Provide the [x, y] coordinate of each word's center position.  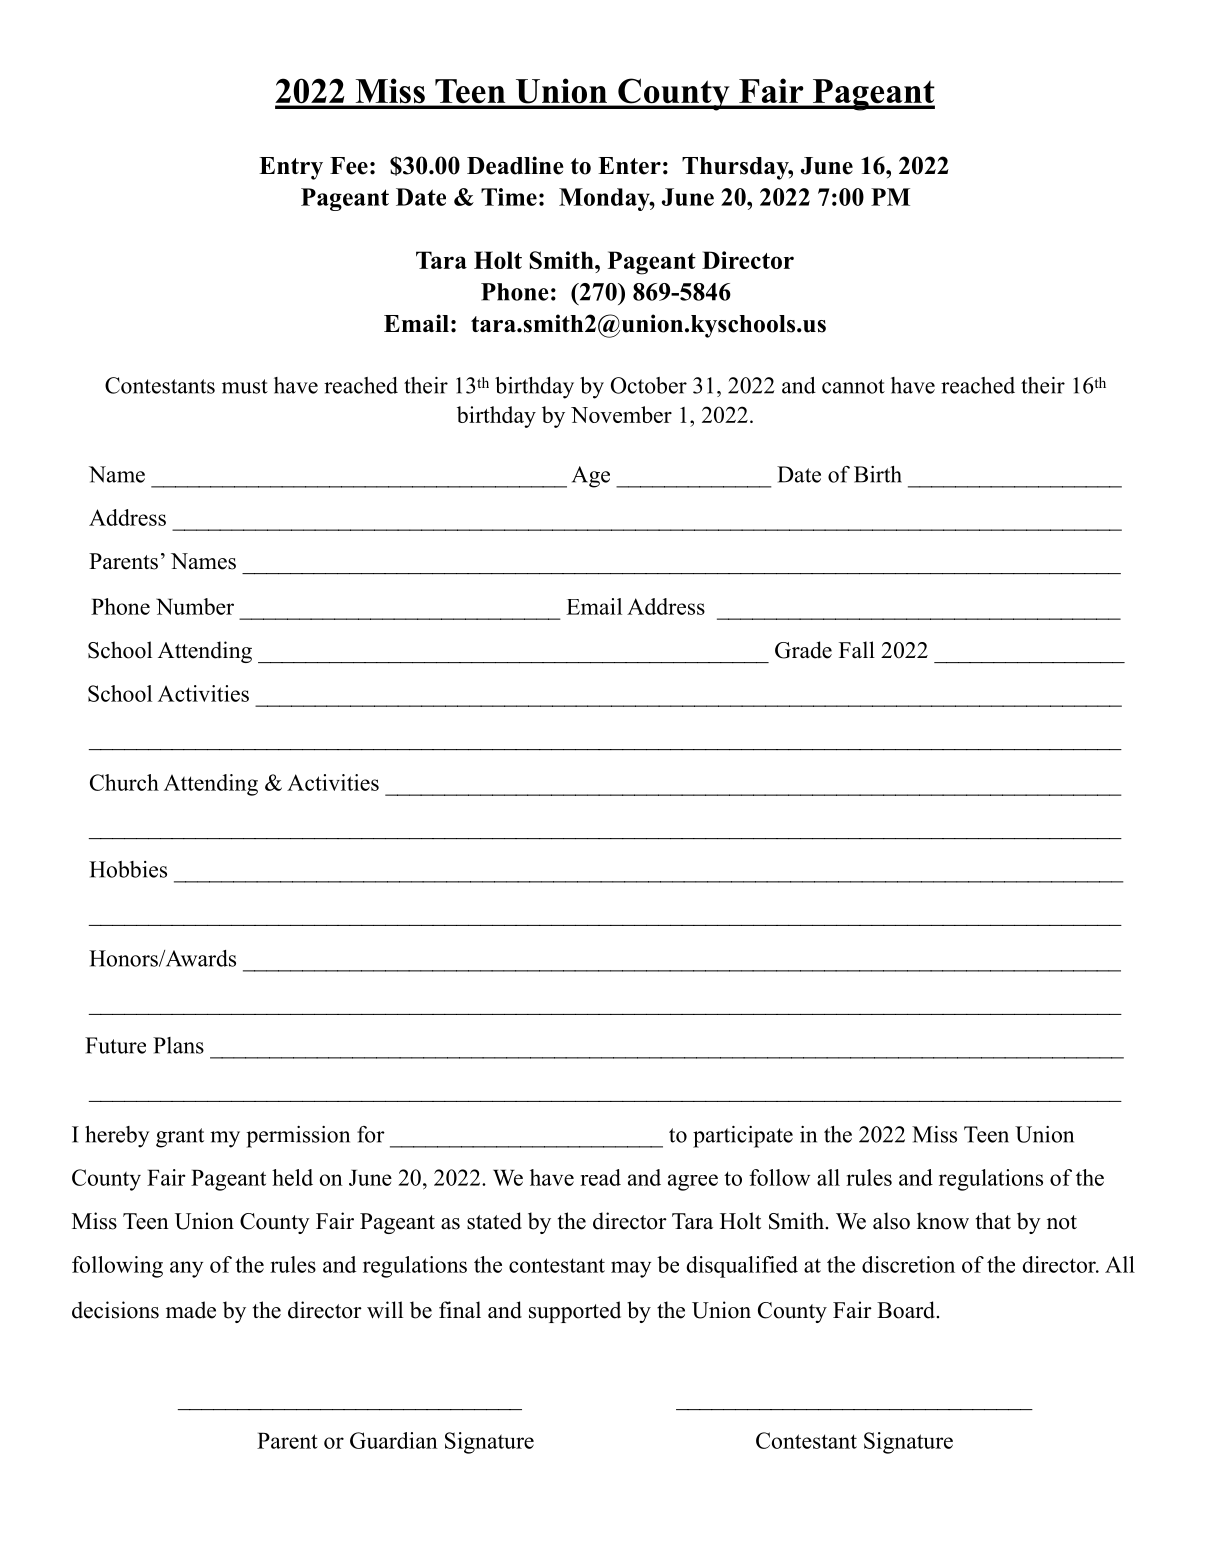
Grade [803, 650]
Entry [291, 168]
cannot [853, 386]
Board [907, 1310]
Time [509, 197]
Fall [857, 649]
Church [124, 782]
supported [575, 1312]
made [191, 1310]
